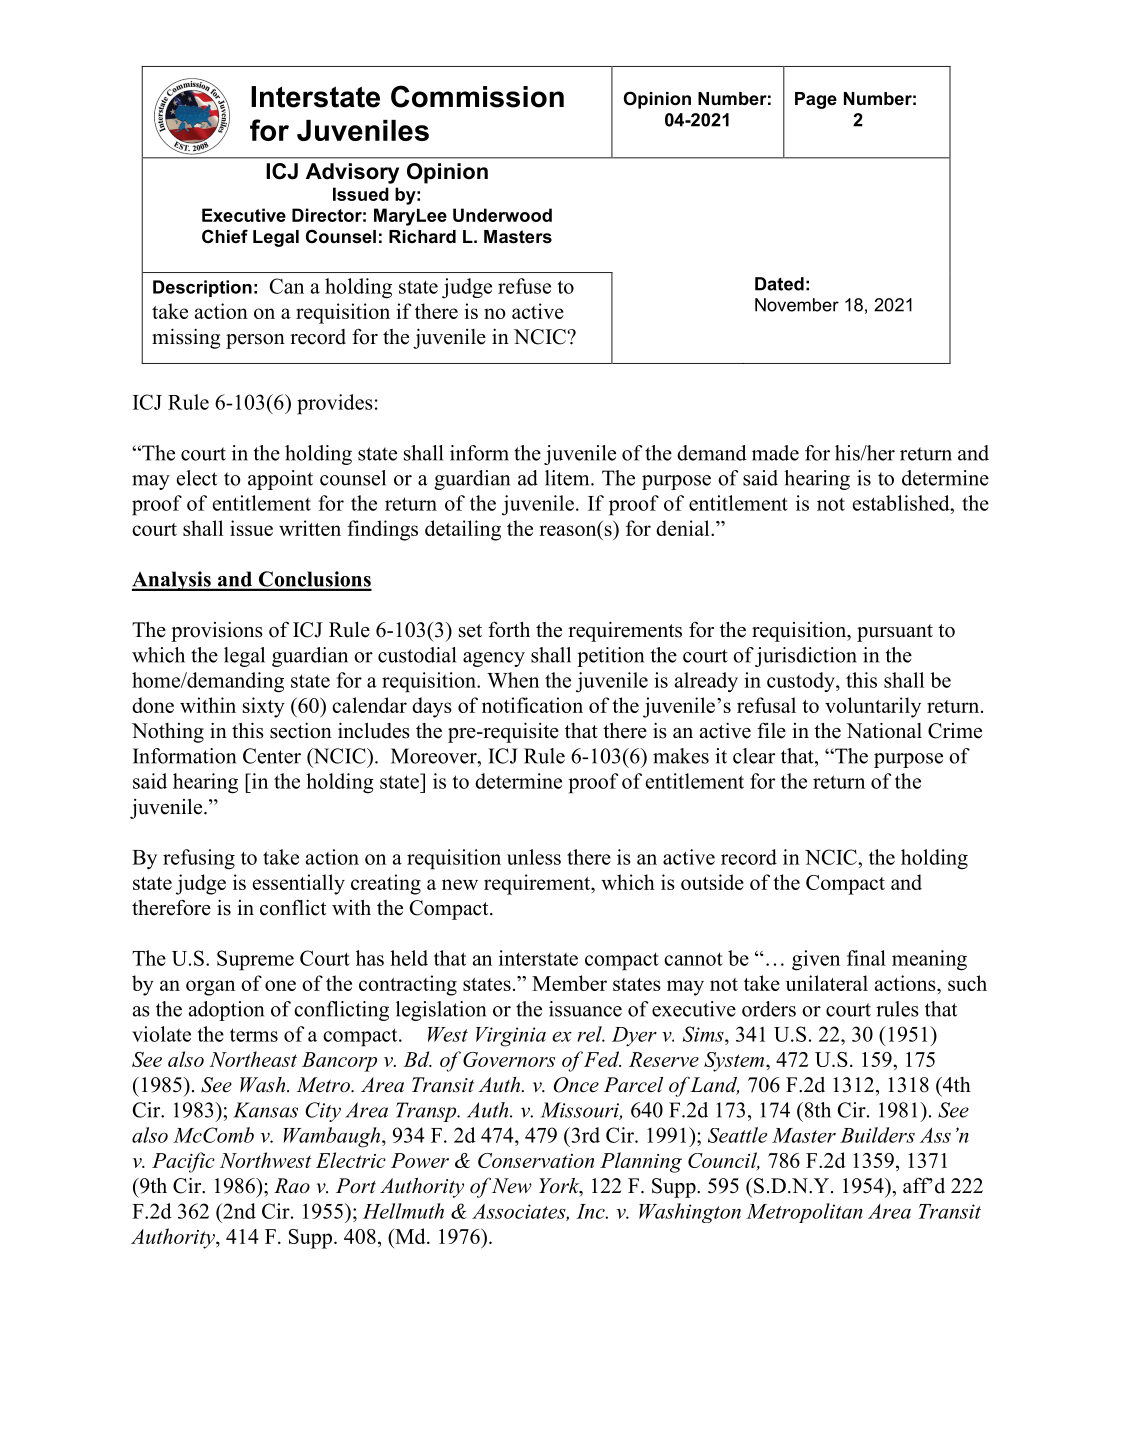 Image resolution: width=1121 pixels, height=1451 pixels. Describe the element at coordinates (255, 341) in the document. I see `person` at that location.
